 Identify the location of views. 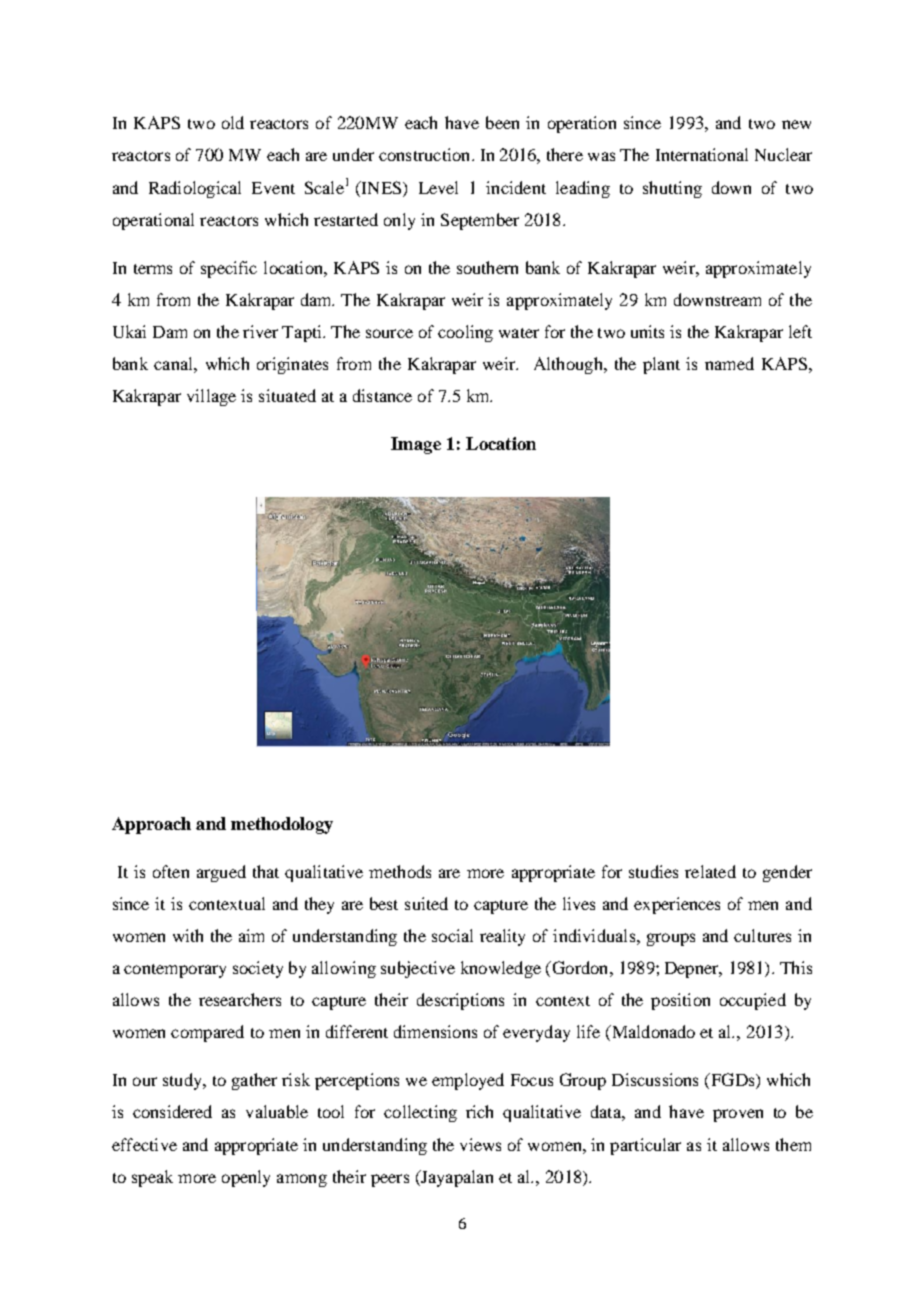
(480, 1144).
